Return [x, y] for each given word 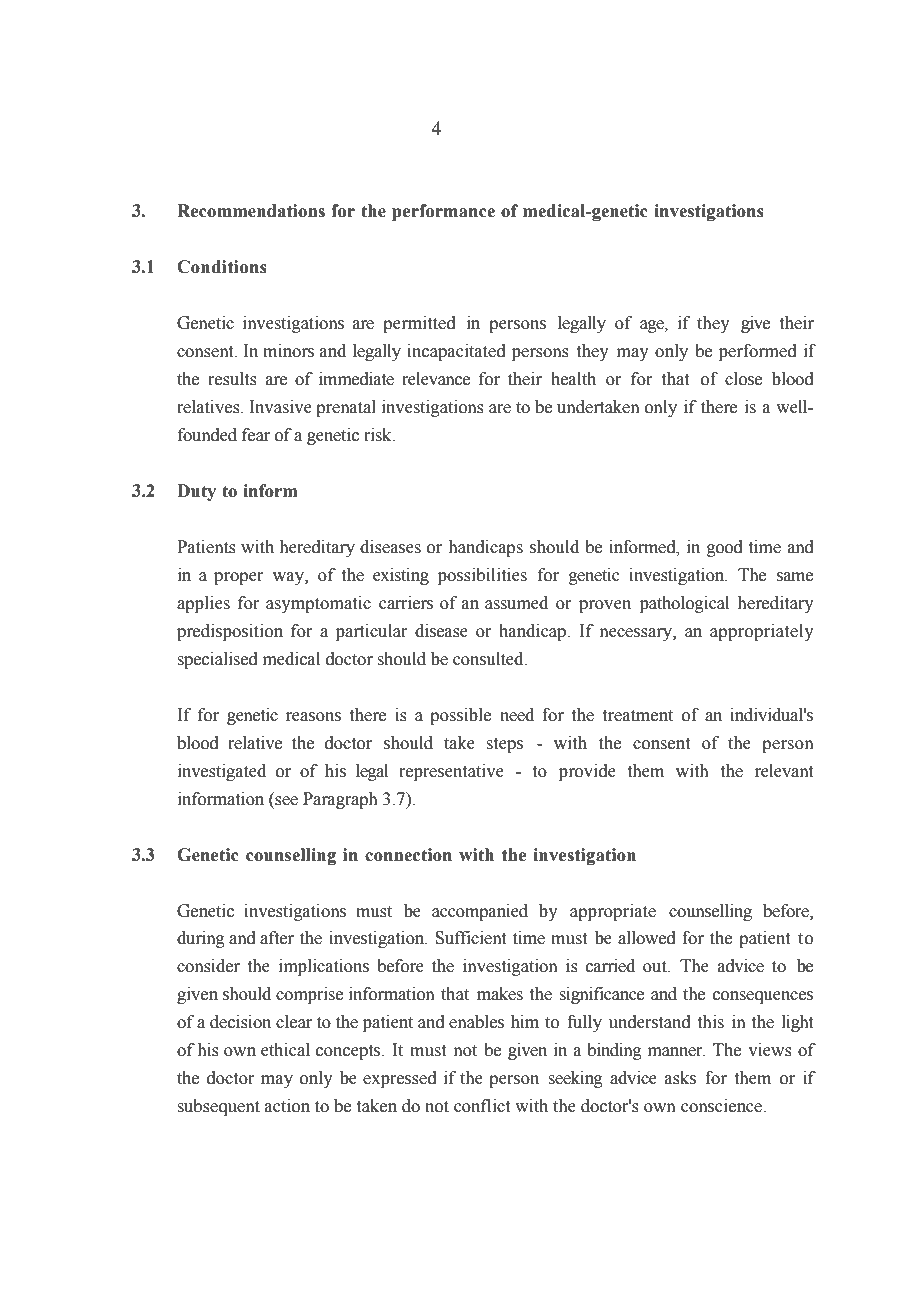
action [287, 1106]
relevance [436, 379]
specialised [217, 660]
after [277, 938]
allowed [647, 938]
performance [443, 212]
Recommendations [251, 211]
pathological [684, 604]
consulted [489, 659]
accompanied [480, 912]
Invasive [280, 407]
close [743, 379]
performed [758, 352]
